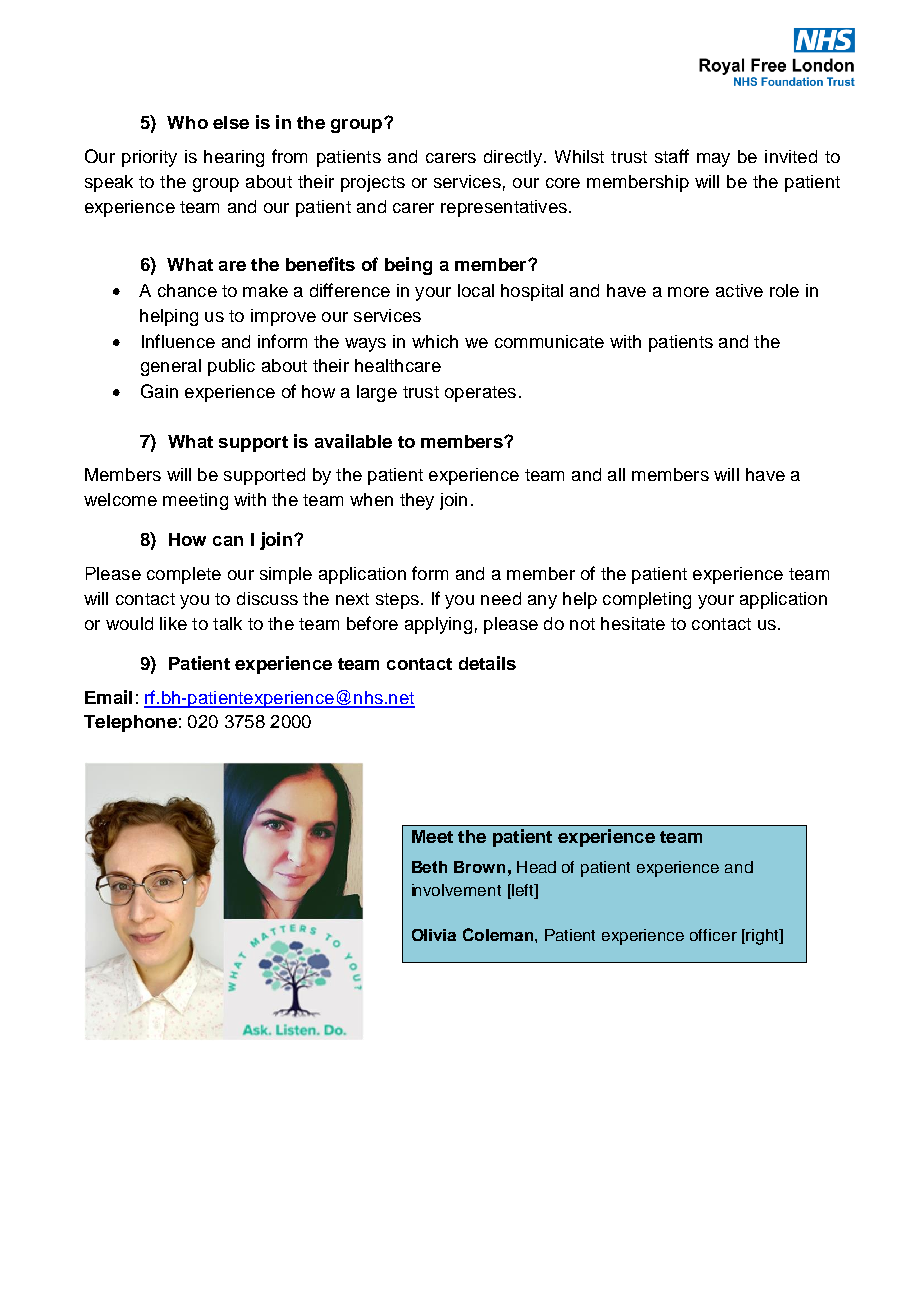 Image resolution: width=924 pixels, height=1308 pixels. What do you see at coordinates (713, 160) in the screenshot?
I see `may` at bounding box center [713, 160].
